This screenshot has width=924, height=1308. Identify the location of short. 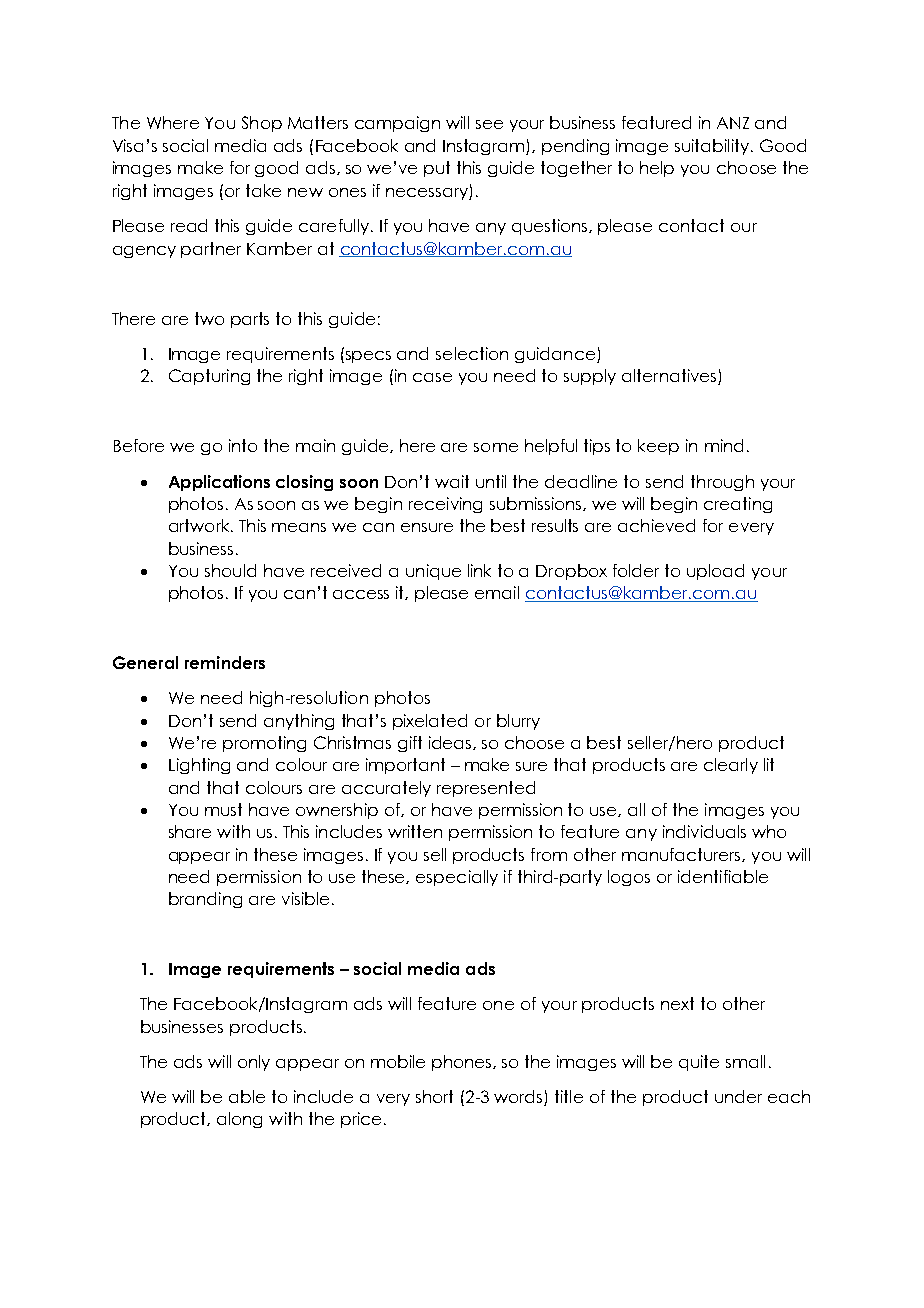
(434, 1096).
